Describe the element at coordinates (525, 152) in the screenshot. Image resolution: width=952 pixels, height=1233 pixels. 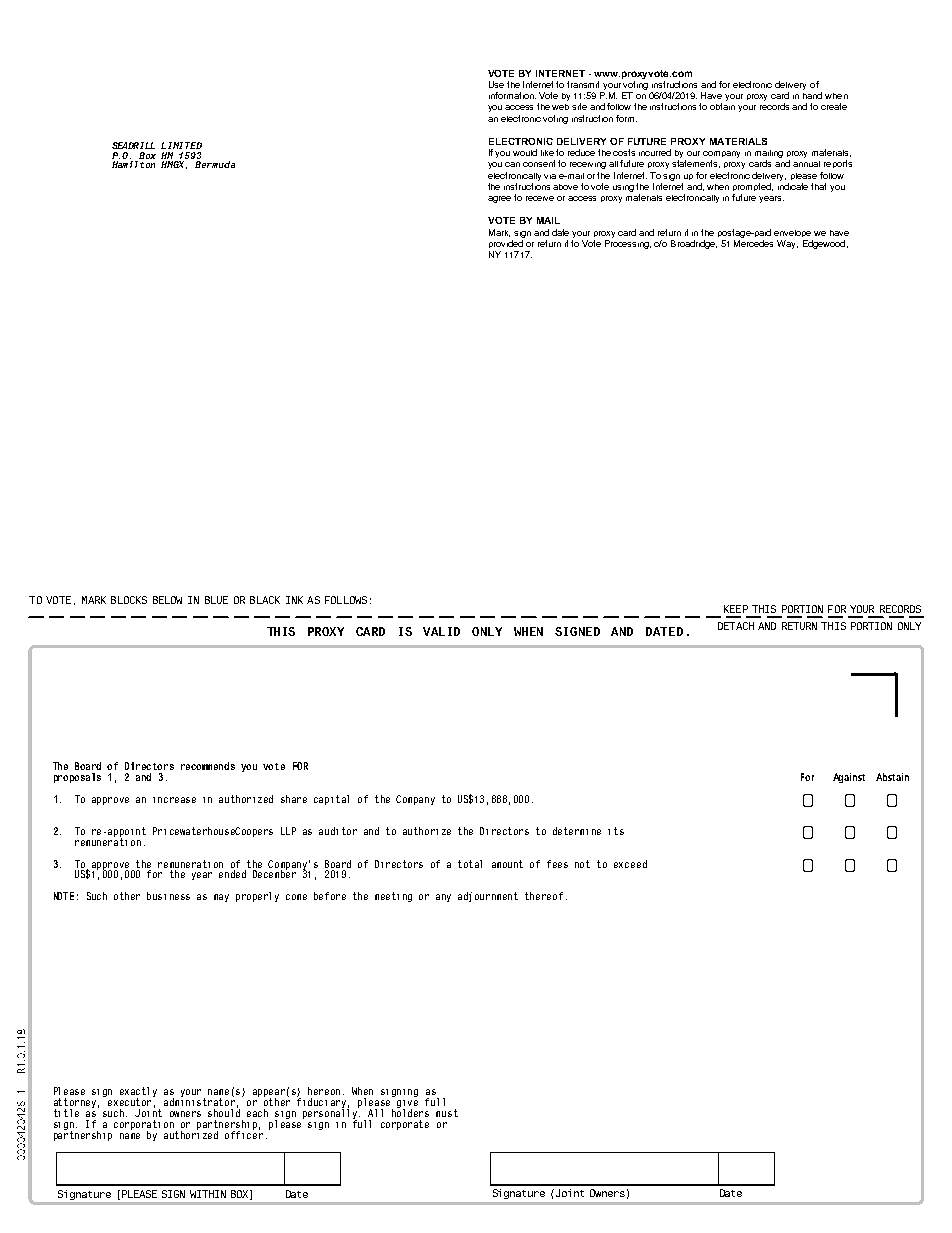
I see `would` at that location.
